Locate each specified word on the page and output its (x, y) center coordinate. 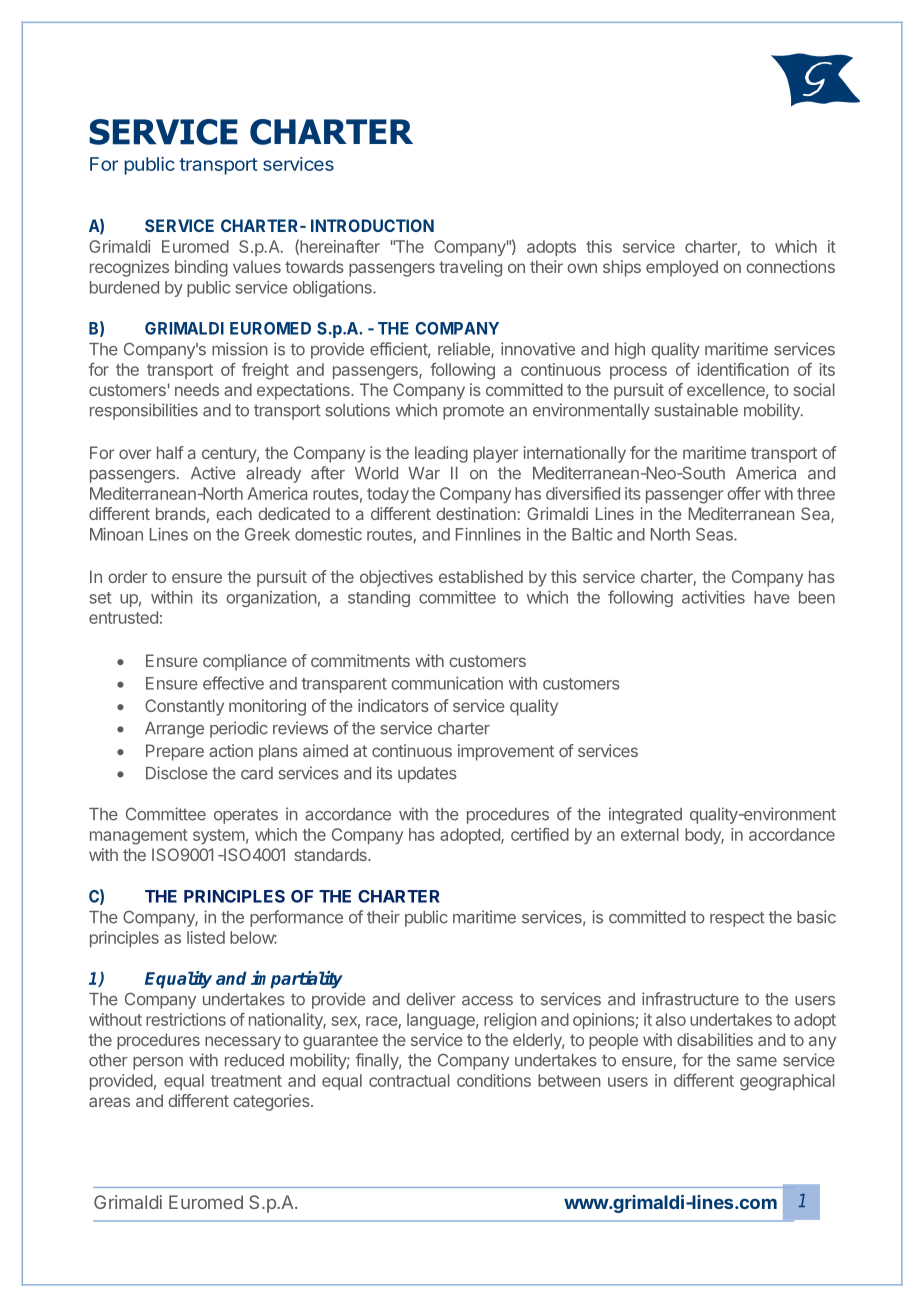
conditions (494, 1080)
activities (713, 597)
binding (201, 268)
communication (447, 683)
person (158, 1063)
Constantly (184, 707)
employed (682, 268)
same (757, 1062)
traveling (470, 268)
